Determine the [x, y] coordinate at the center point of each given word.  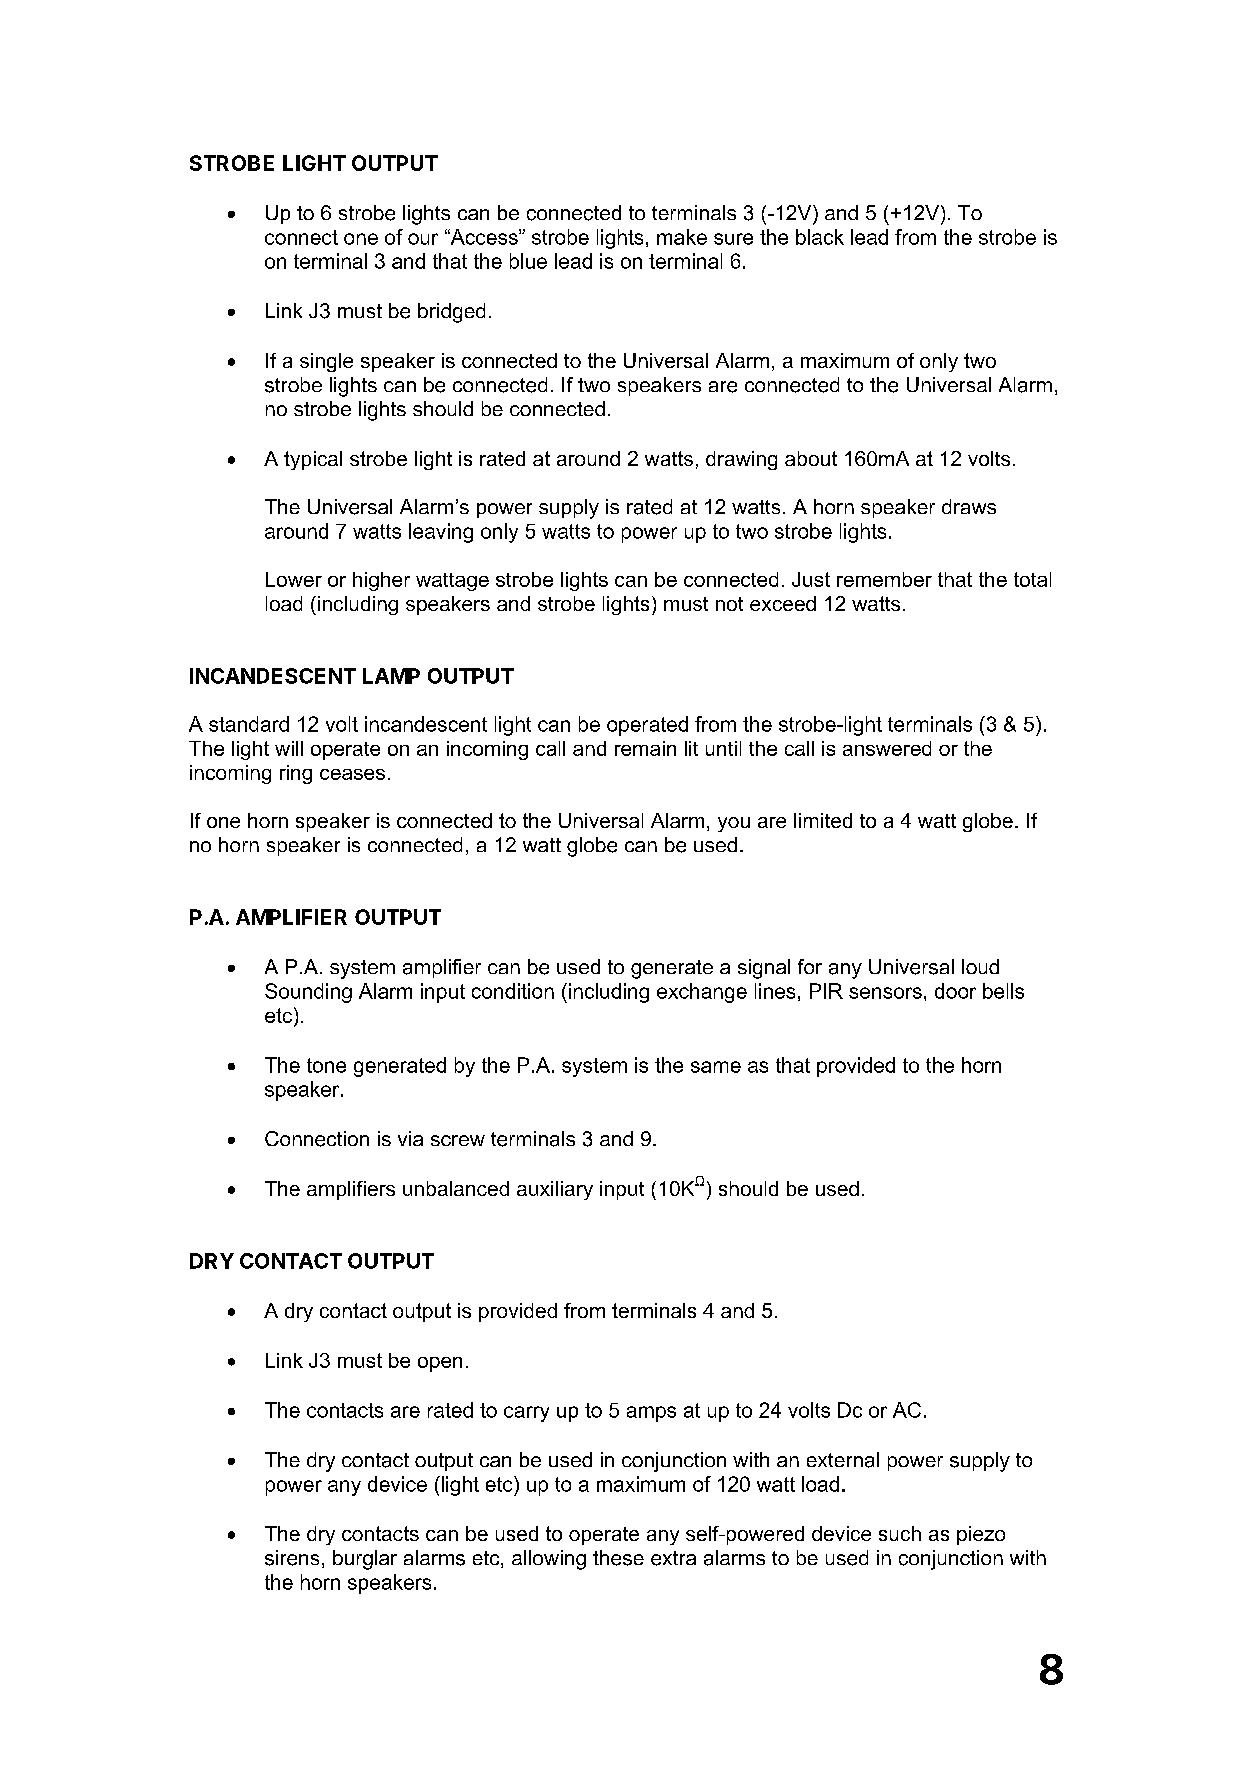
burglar [365, 1560]
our [423, 239]
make [682, 237]
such [900, 1533]
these [618, 1558]
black [820, 237]
